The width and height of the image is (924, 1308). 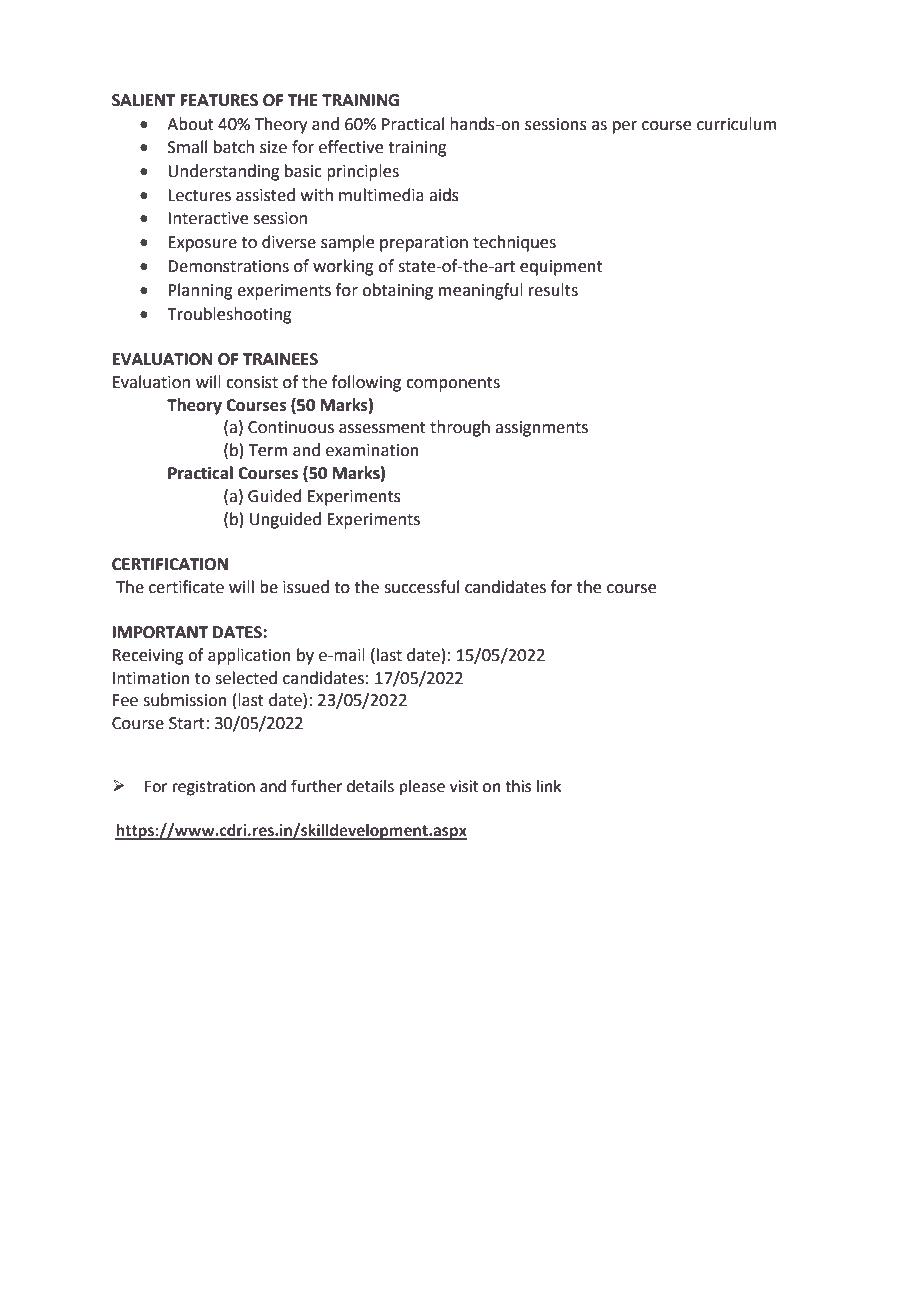 What do you see at coordinates (190, 124) in the image?
I see `About` at bounding box center [190, 124].
